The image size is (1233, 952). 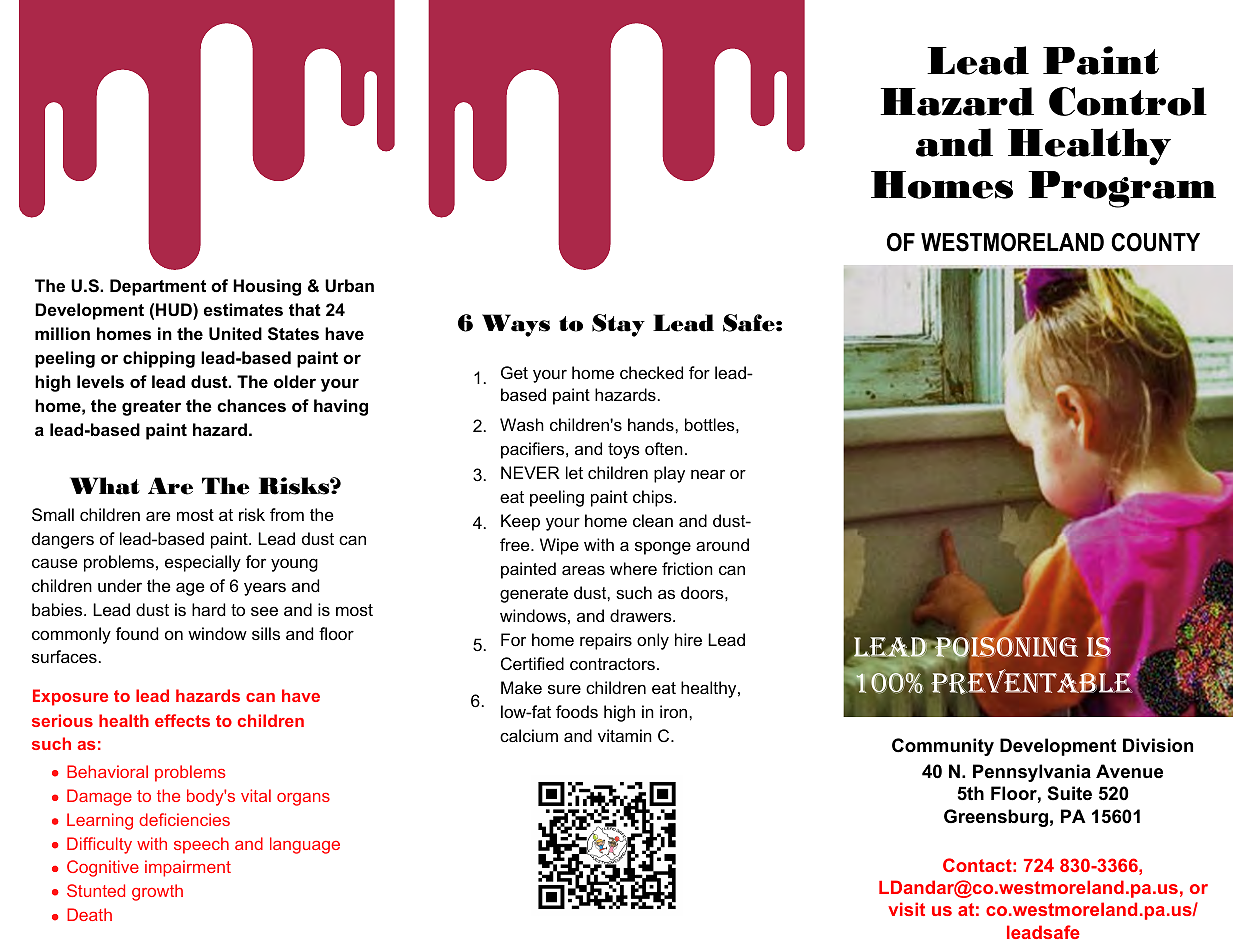 What do you see at coordinates (158, 287) in the page?
I see `Department` at bounding box center [158, 287].
